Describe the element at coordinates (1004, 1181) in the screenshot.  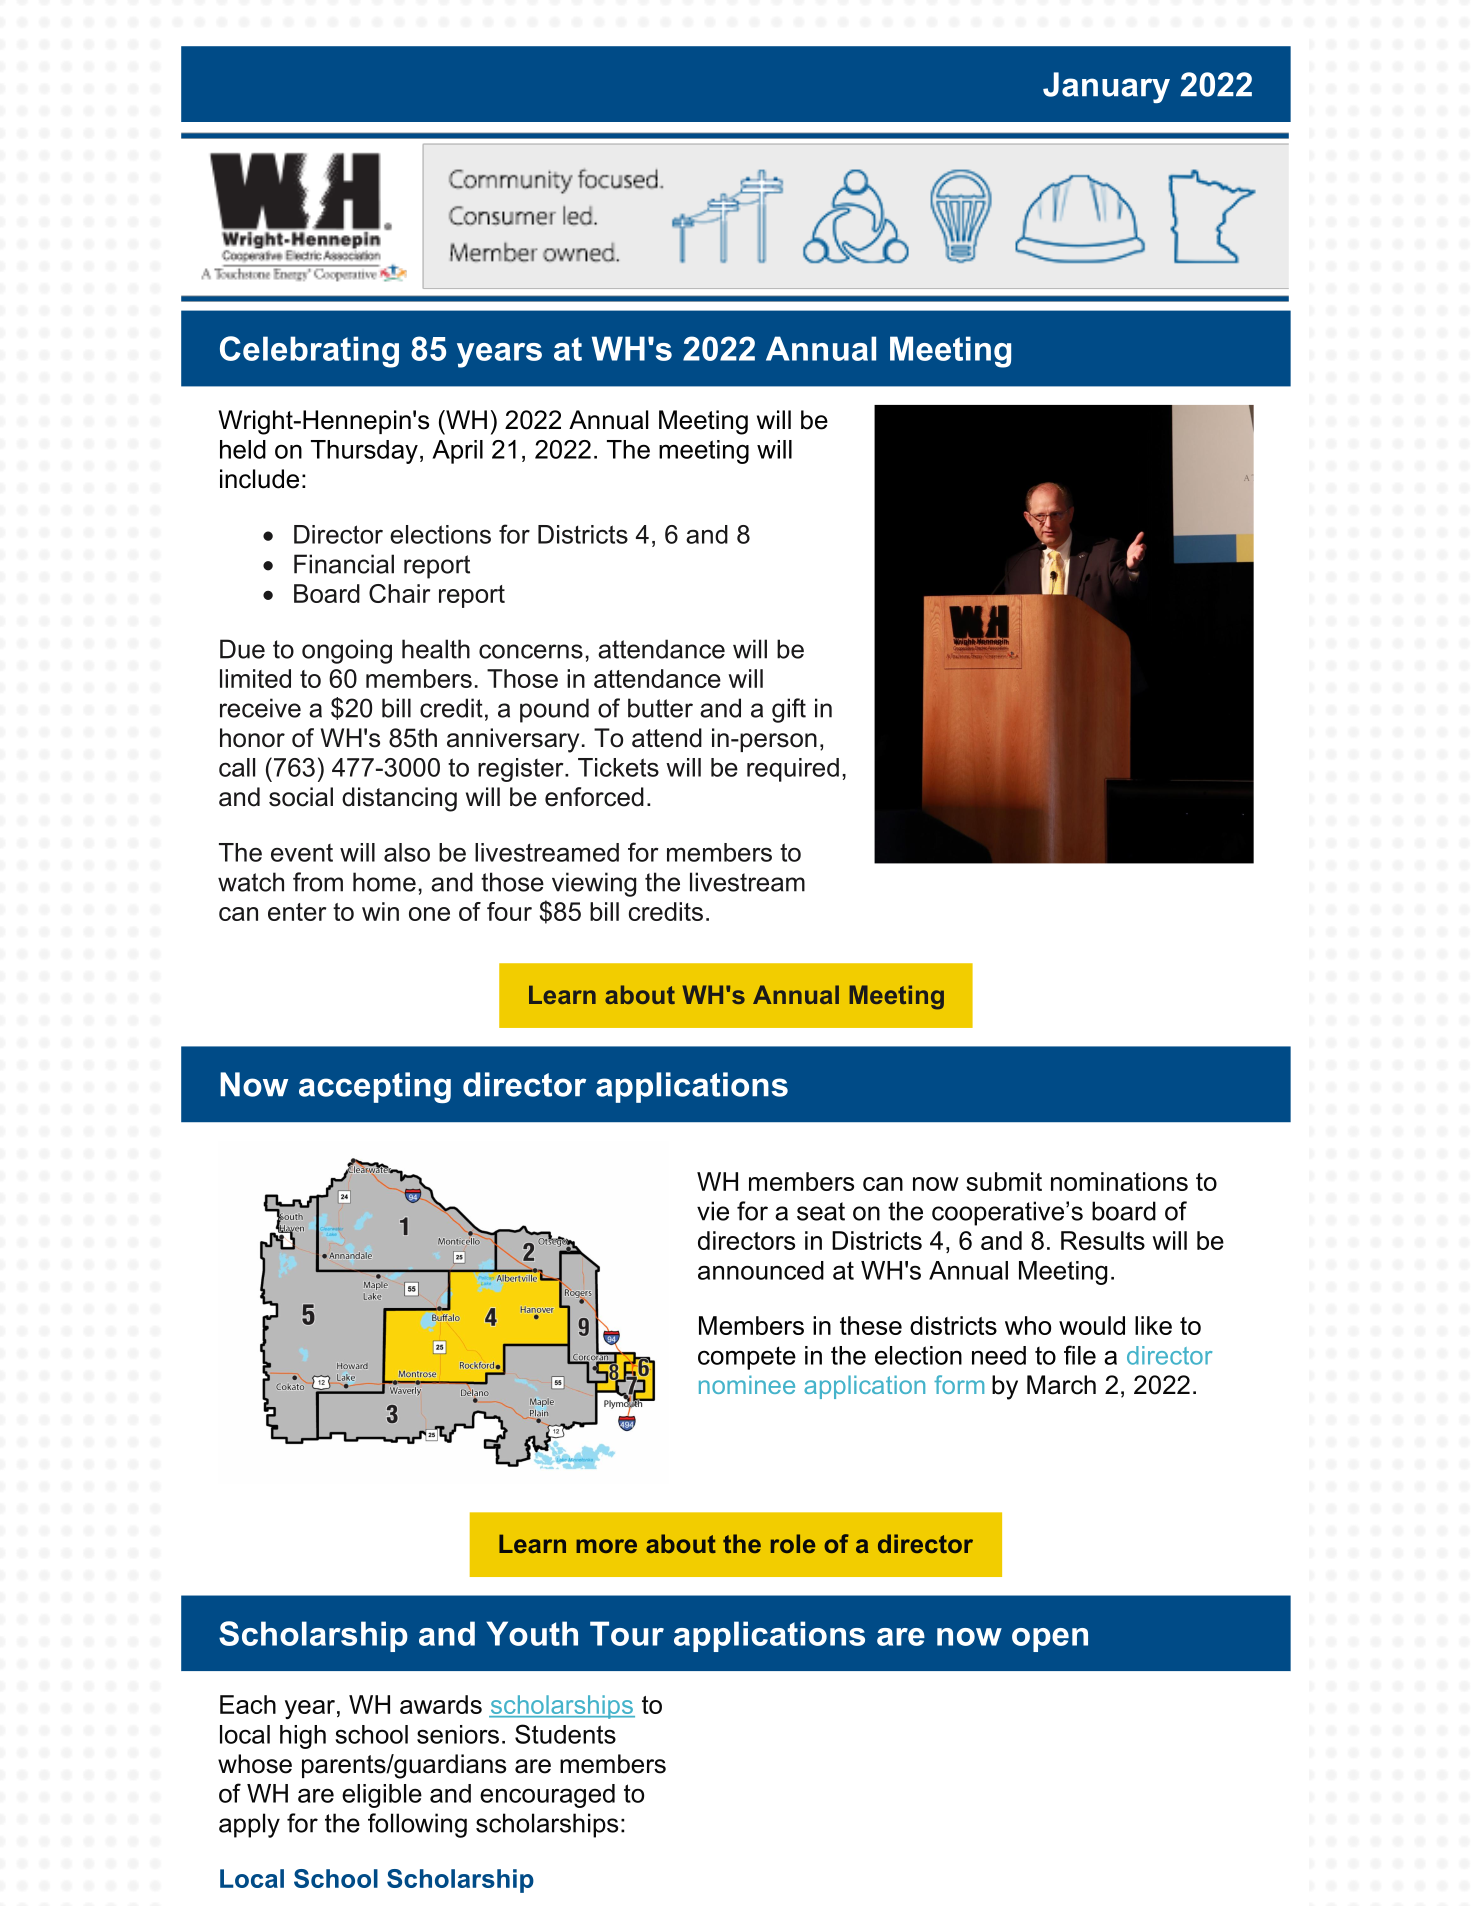
I see `submit` at that location.
